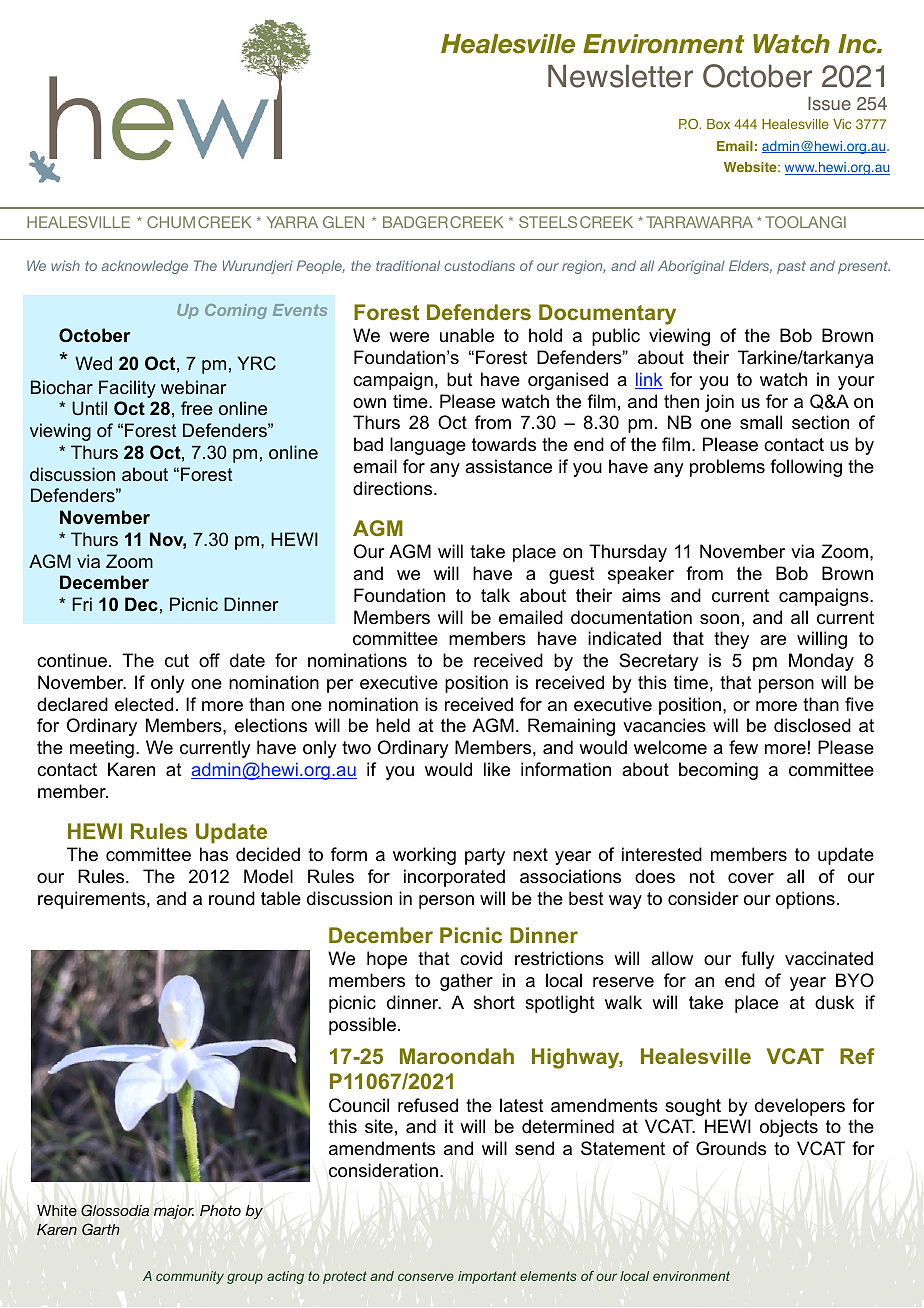 The height and width of the page is (1308, 924). Describe the element at coordinates (197, 408) in the page. I see `free` at that location.
